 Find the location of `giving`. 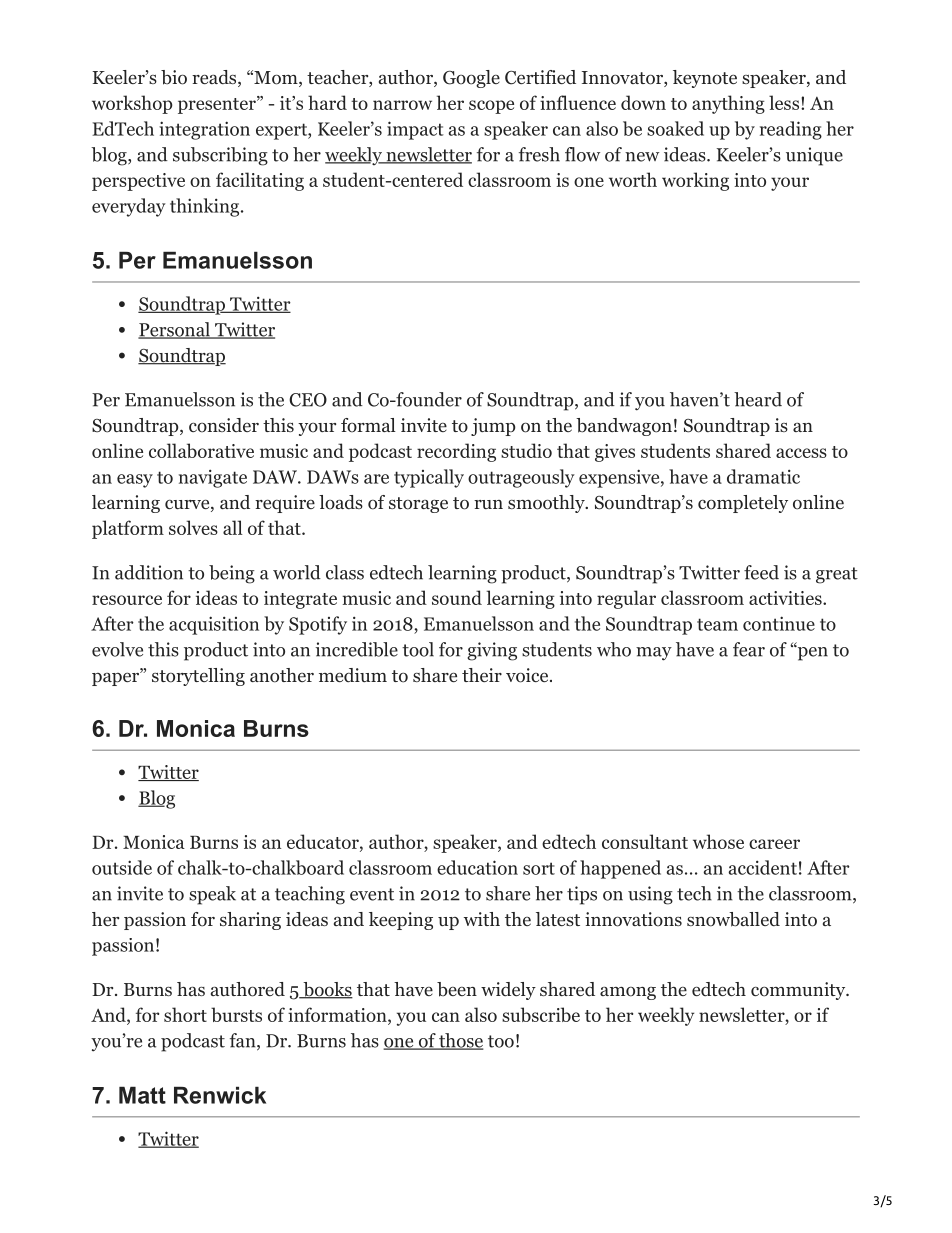

giving is located at coordinates (492, 651).
